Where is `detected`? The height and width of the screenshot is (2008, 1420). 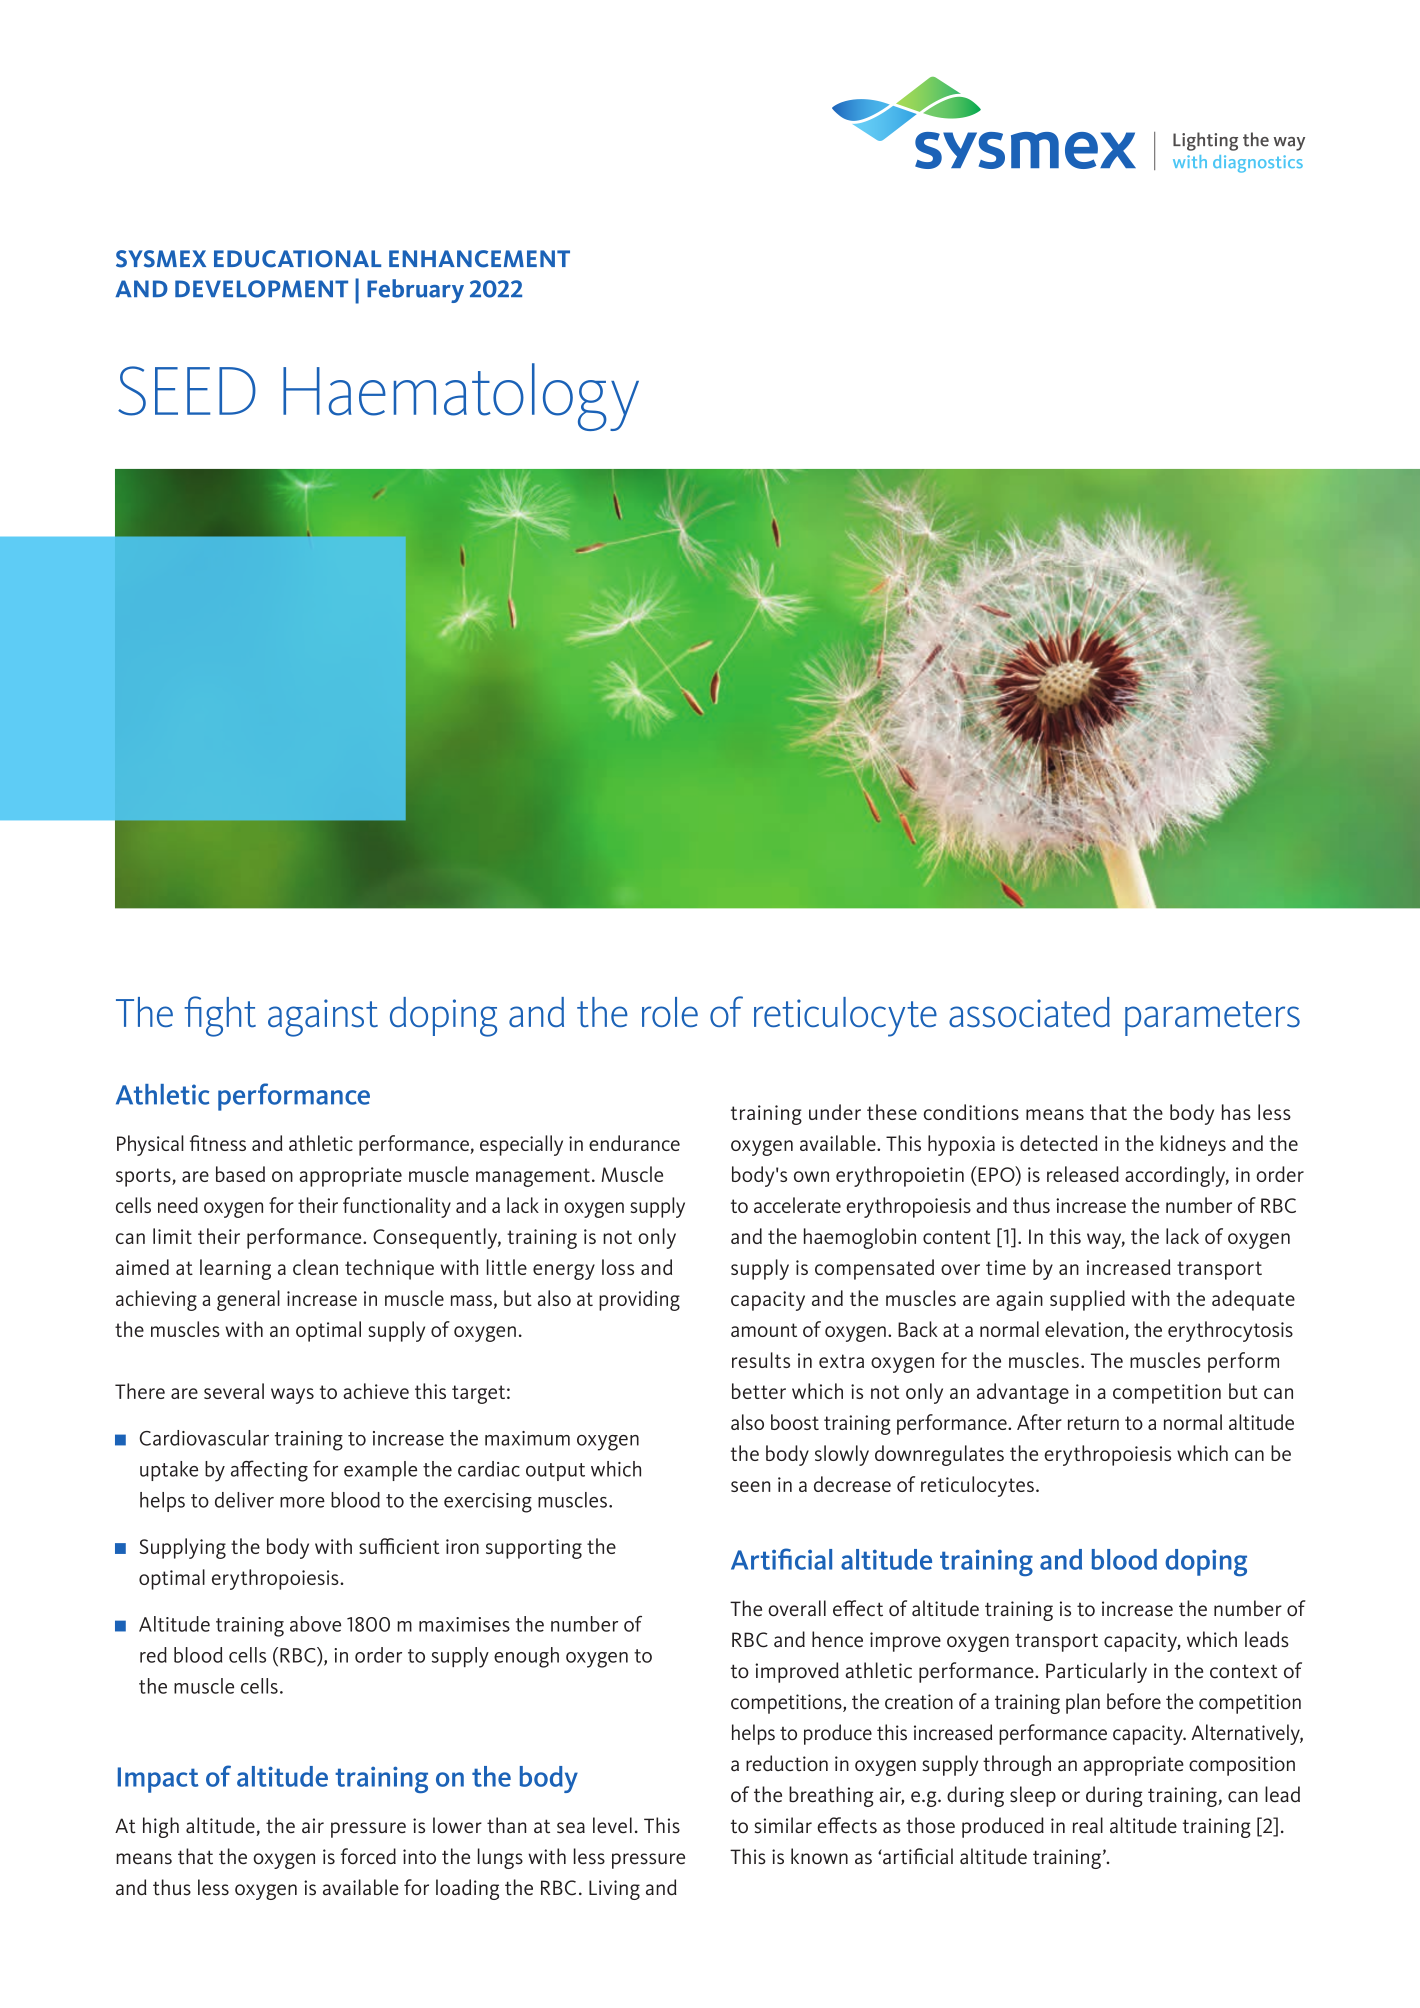 detected is located at coordinates (1059, 1143).
